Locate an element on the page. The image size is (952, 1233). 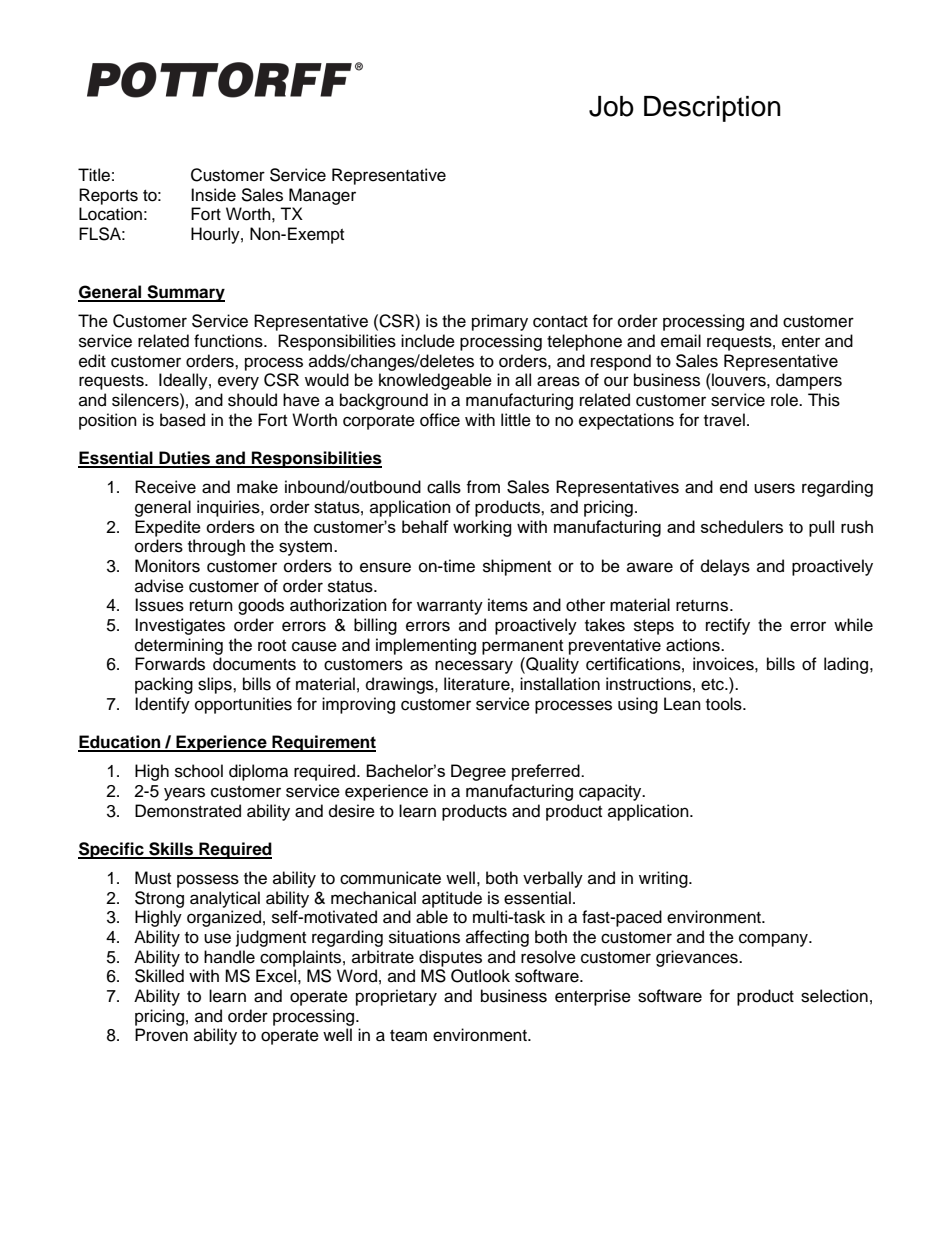
dampers is located at coordinates (809, 381).
